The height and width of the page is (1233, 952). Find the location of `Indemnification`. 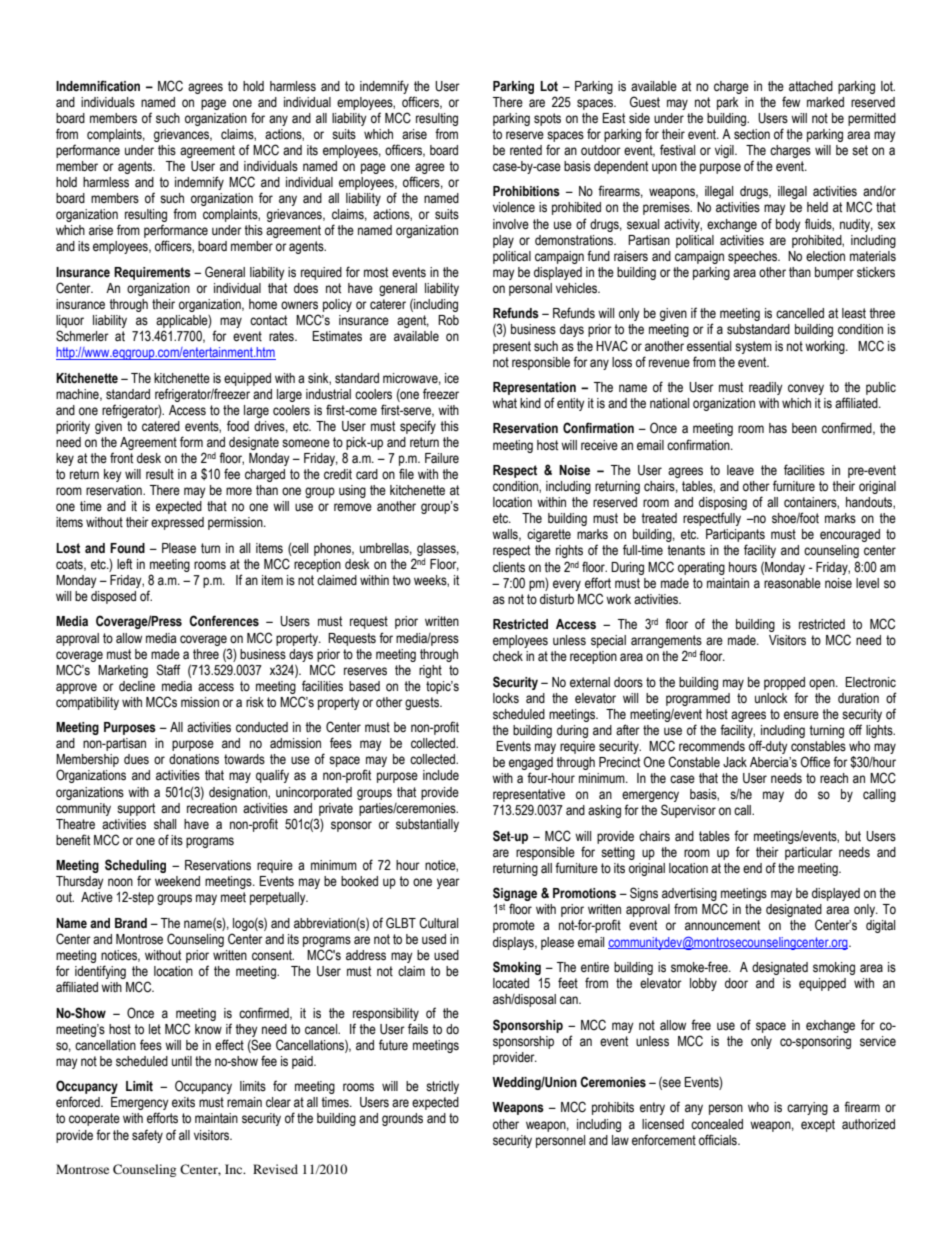

Indemnification is located at coordinates (98, 86).
